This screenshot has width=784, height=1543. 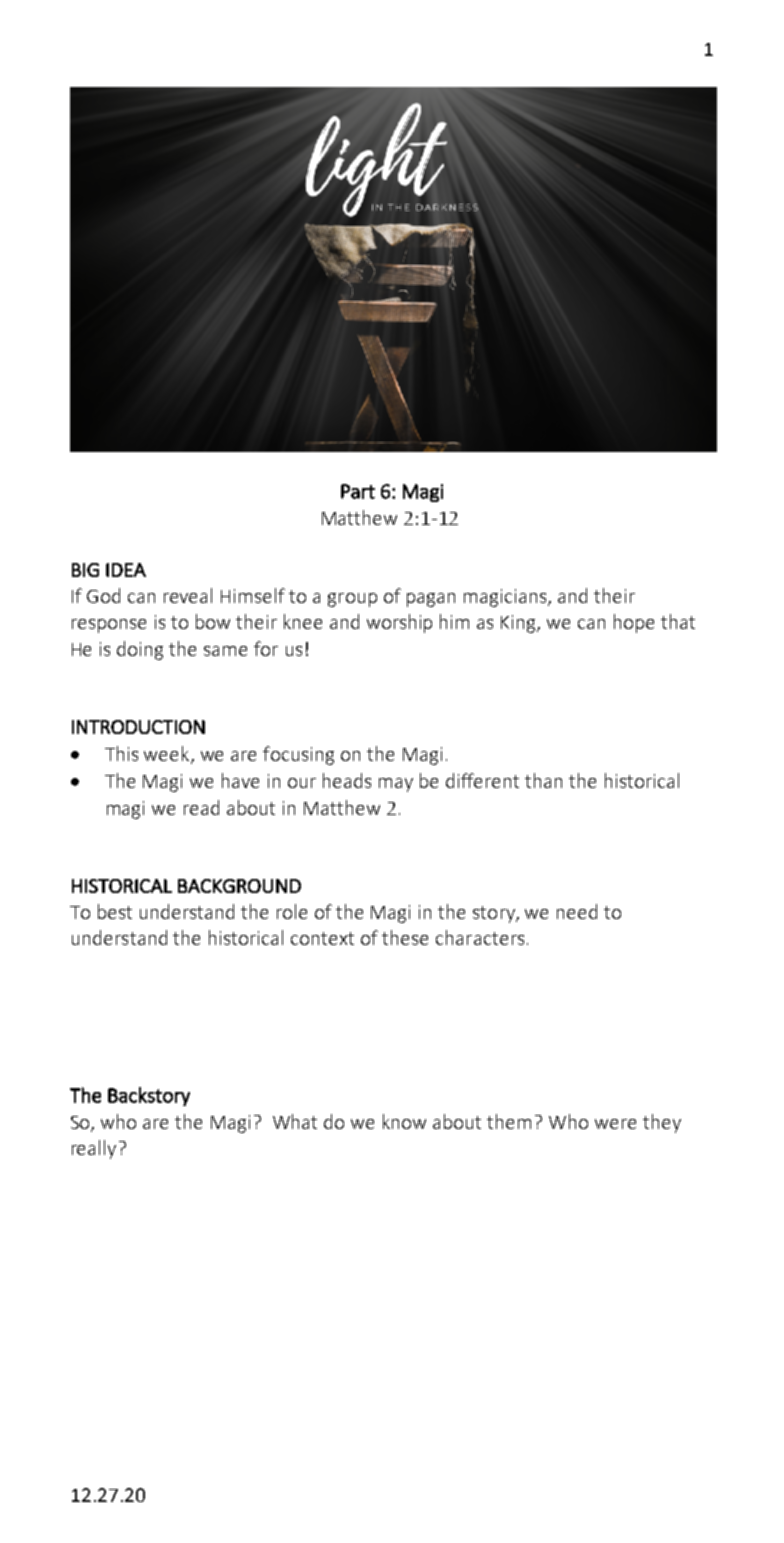 What do you see at coordinates (543, 780) in the screenshot?
I see `than` at bounding box center [543, 780].
